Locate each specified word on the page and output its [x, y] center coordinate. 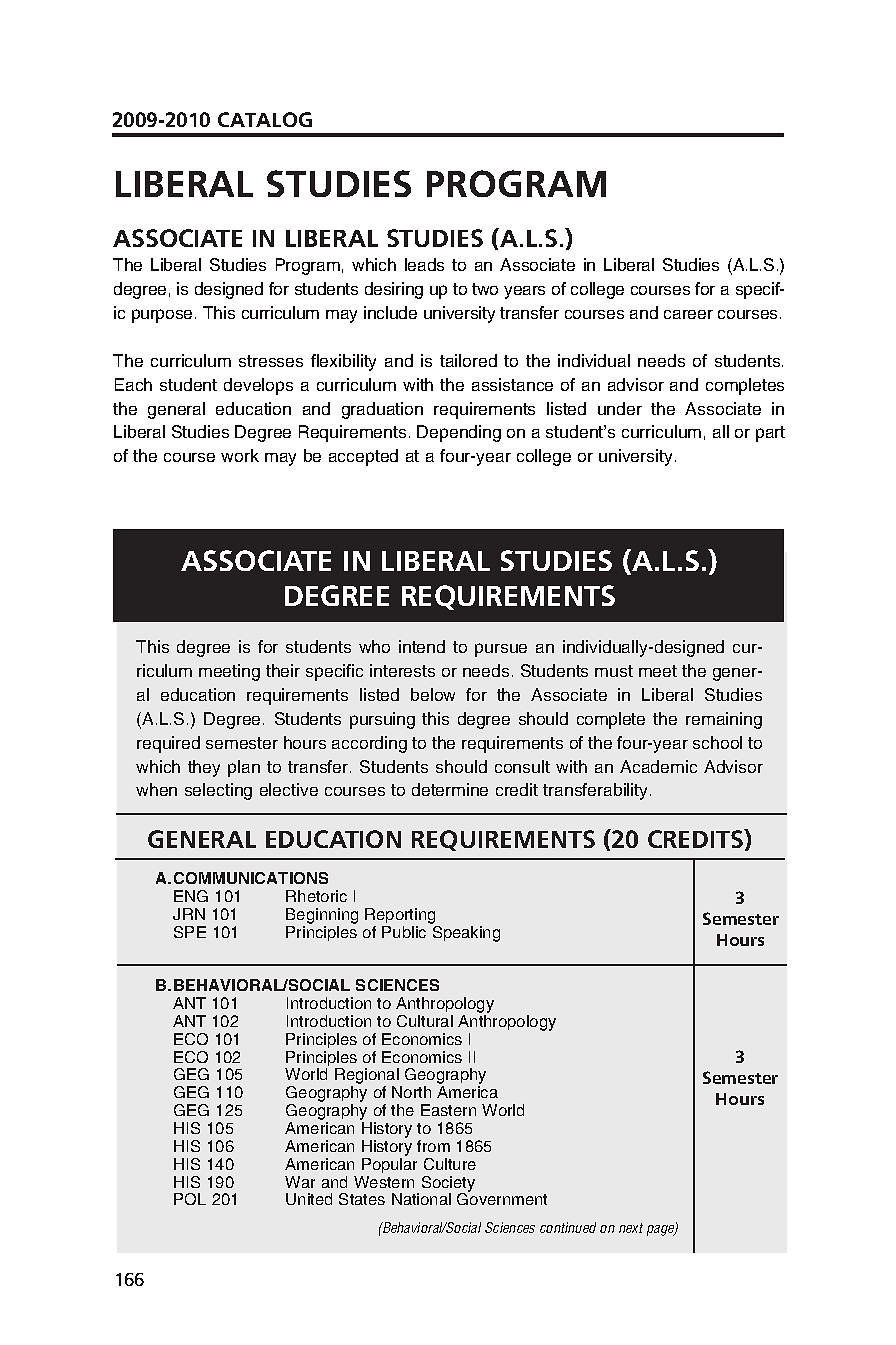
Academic [658, 766]
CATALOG [265, 119]
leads [424, 264]
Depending [459, 433]
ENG [191, 896]
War [300, 1182]
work [240, 455]
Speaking [465, 932]
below [433, 694]
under [620, 408]
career [688, 314]
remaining [724, 720]
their [283, 670]
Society [448, 1185]
